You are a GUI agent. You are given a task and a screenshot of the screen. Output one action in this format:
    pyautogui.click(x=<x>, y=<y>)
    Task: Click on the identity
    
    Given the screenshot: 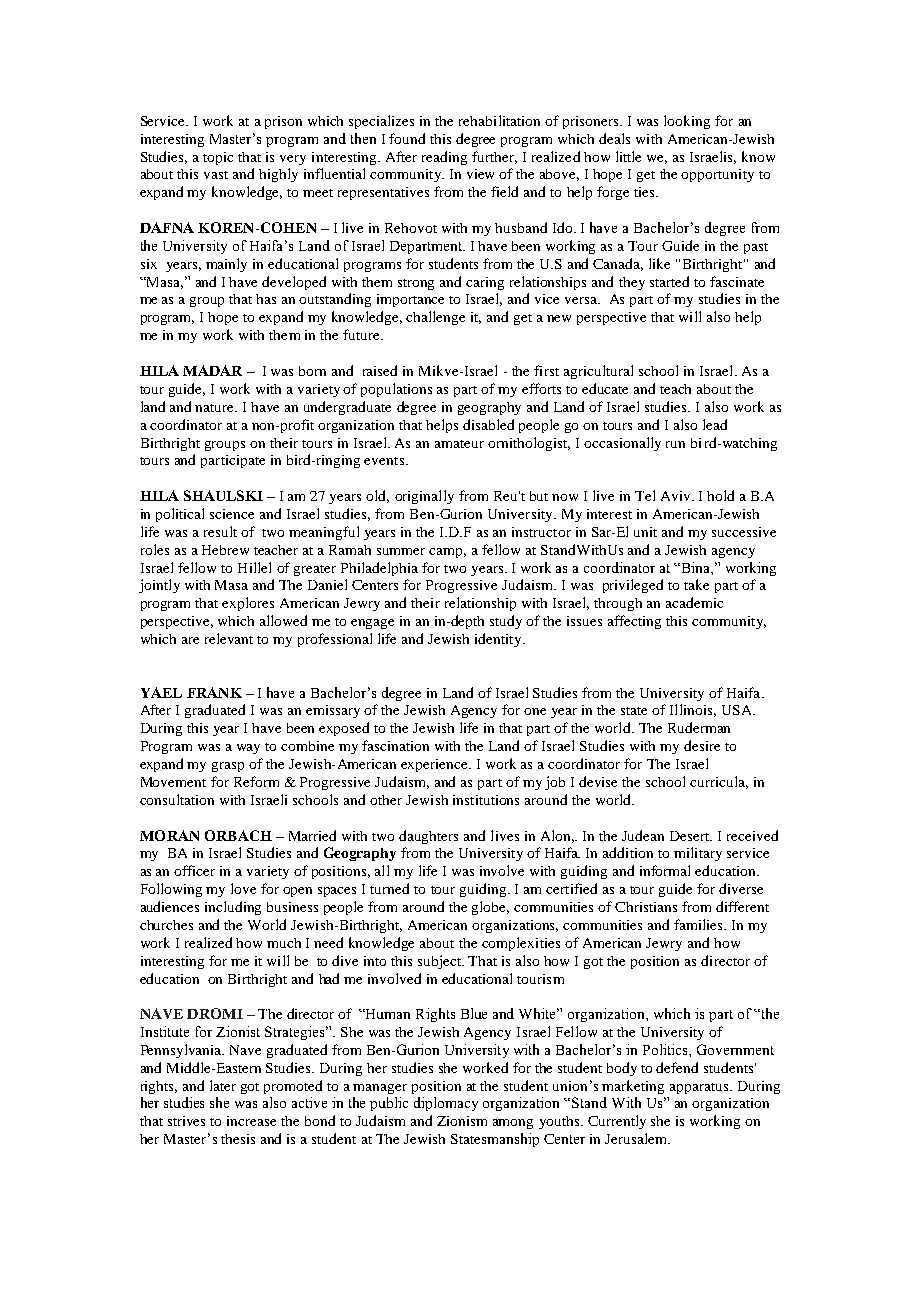 What is the action you would take?
    pyautogui.click(x=499, y=640)
